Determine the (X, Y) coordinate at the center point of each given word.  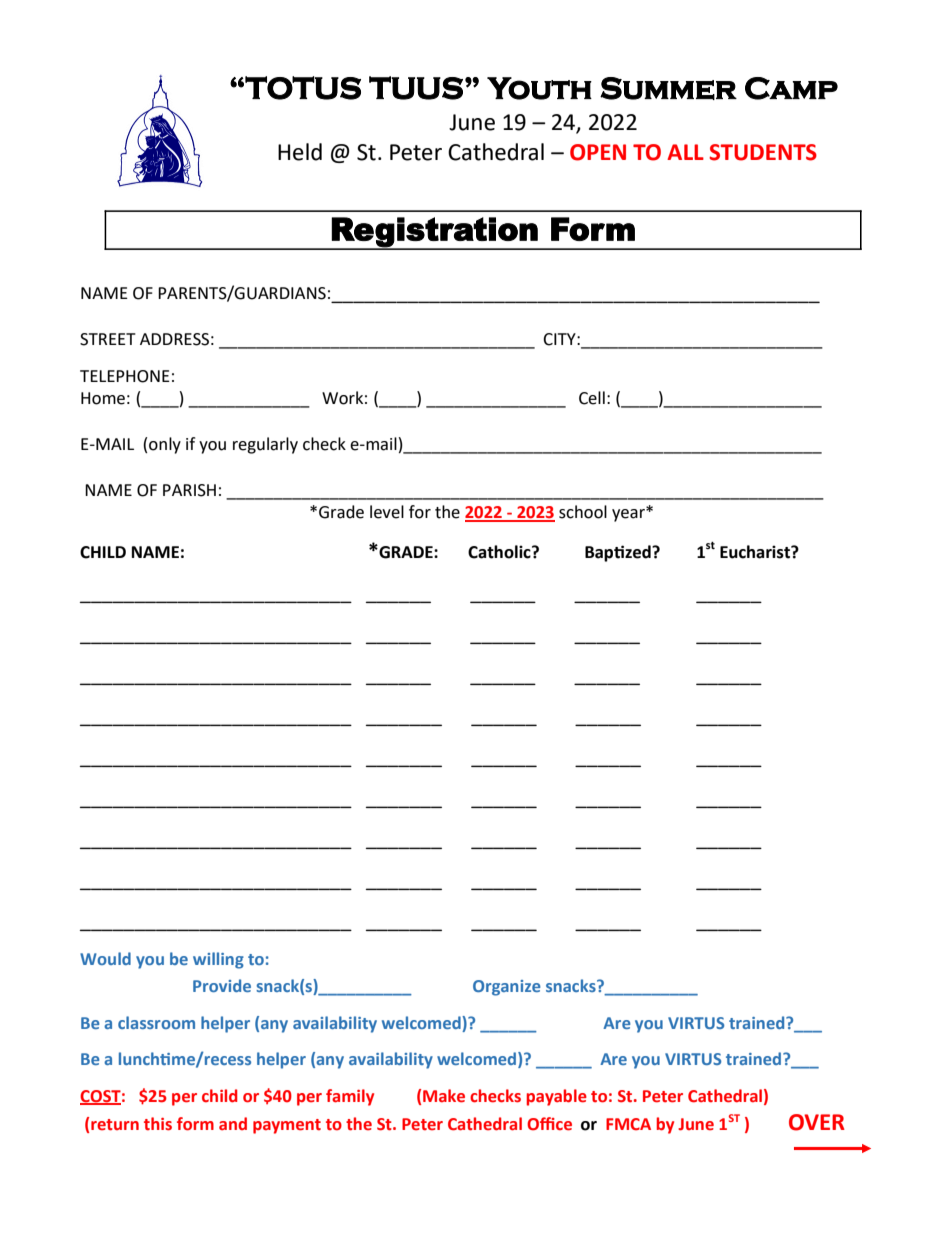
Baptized (619, 553)
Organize (507, 988)
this (158, 1124)
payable (557, 1097)
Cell (592, 398)
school (583, 512)
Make (444, 1096)
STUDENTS (763, 152)
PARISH (189, 490)
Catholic (500, 552)
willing (218, 960)
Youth (539, 88)
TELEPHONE (125, 376)
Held (300, 152)
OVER (817, 1122)
